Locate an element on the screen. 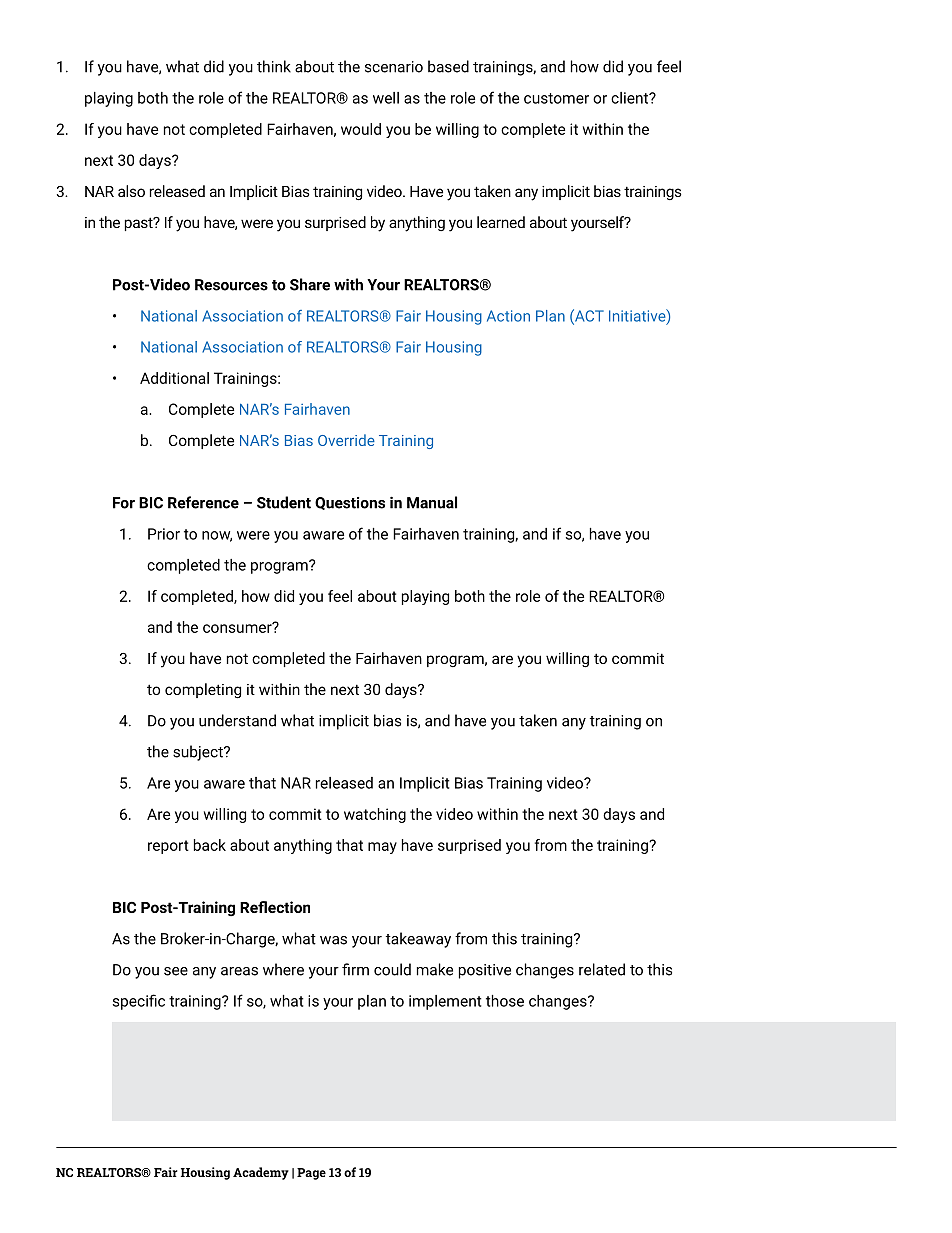  customer is located at coordinates (556, 98).
